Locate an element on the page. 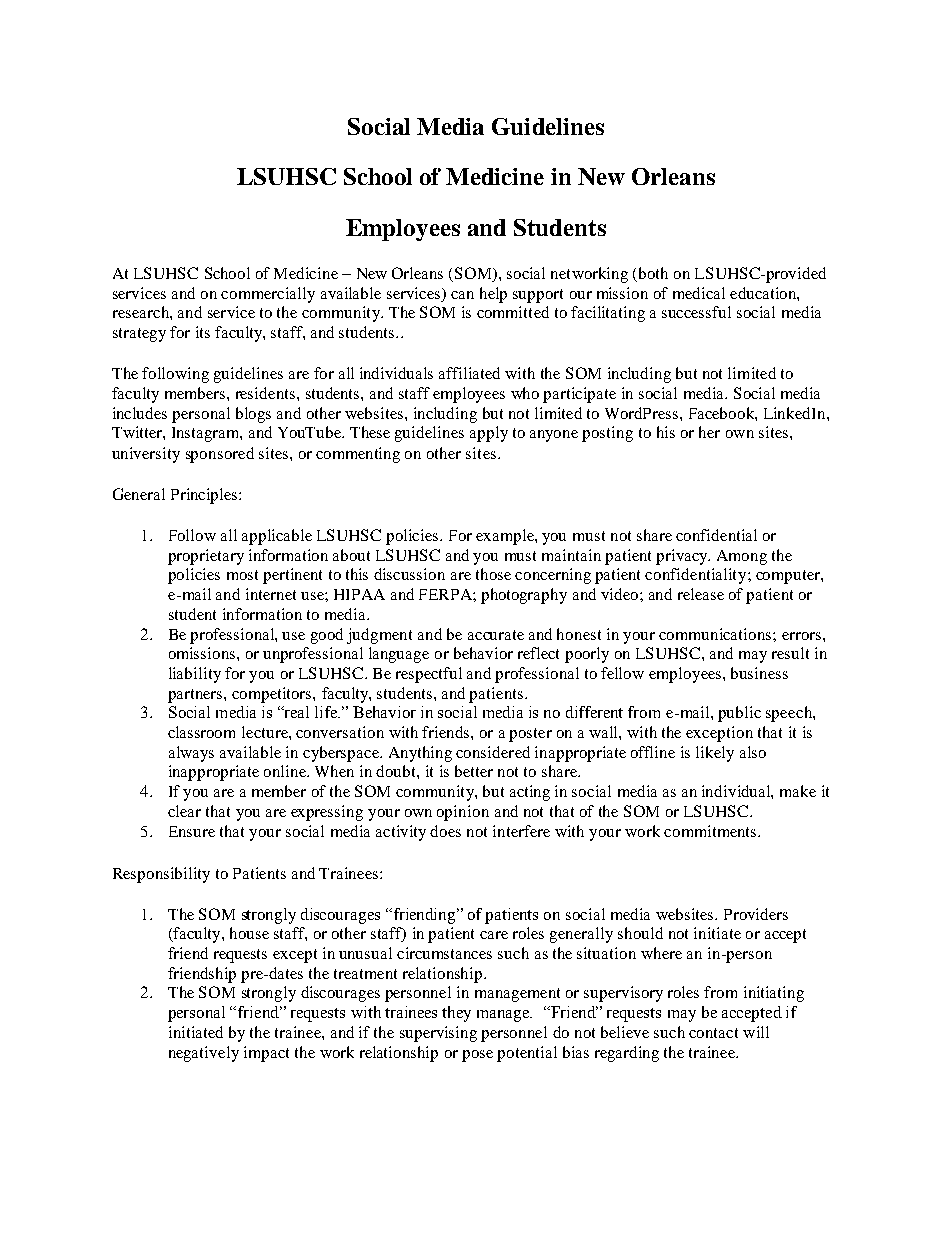 The image size is (952, 1233). liability is located at coordinates (195, 675).
